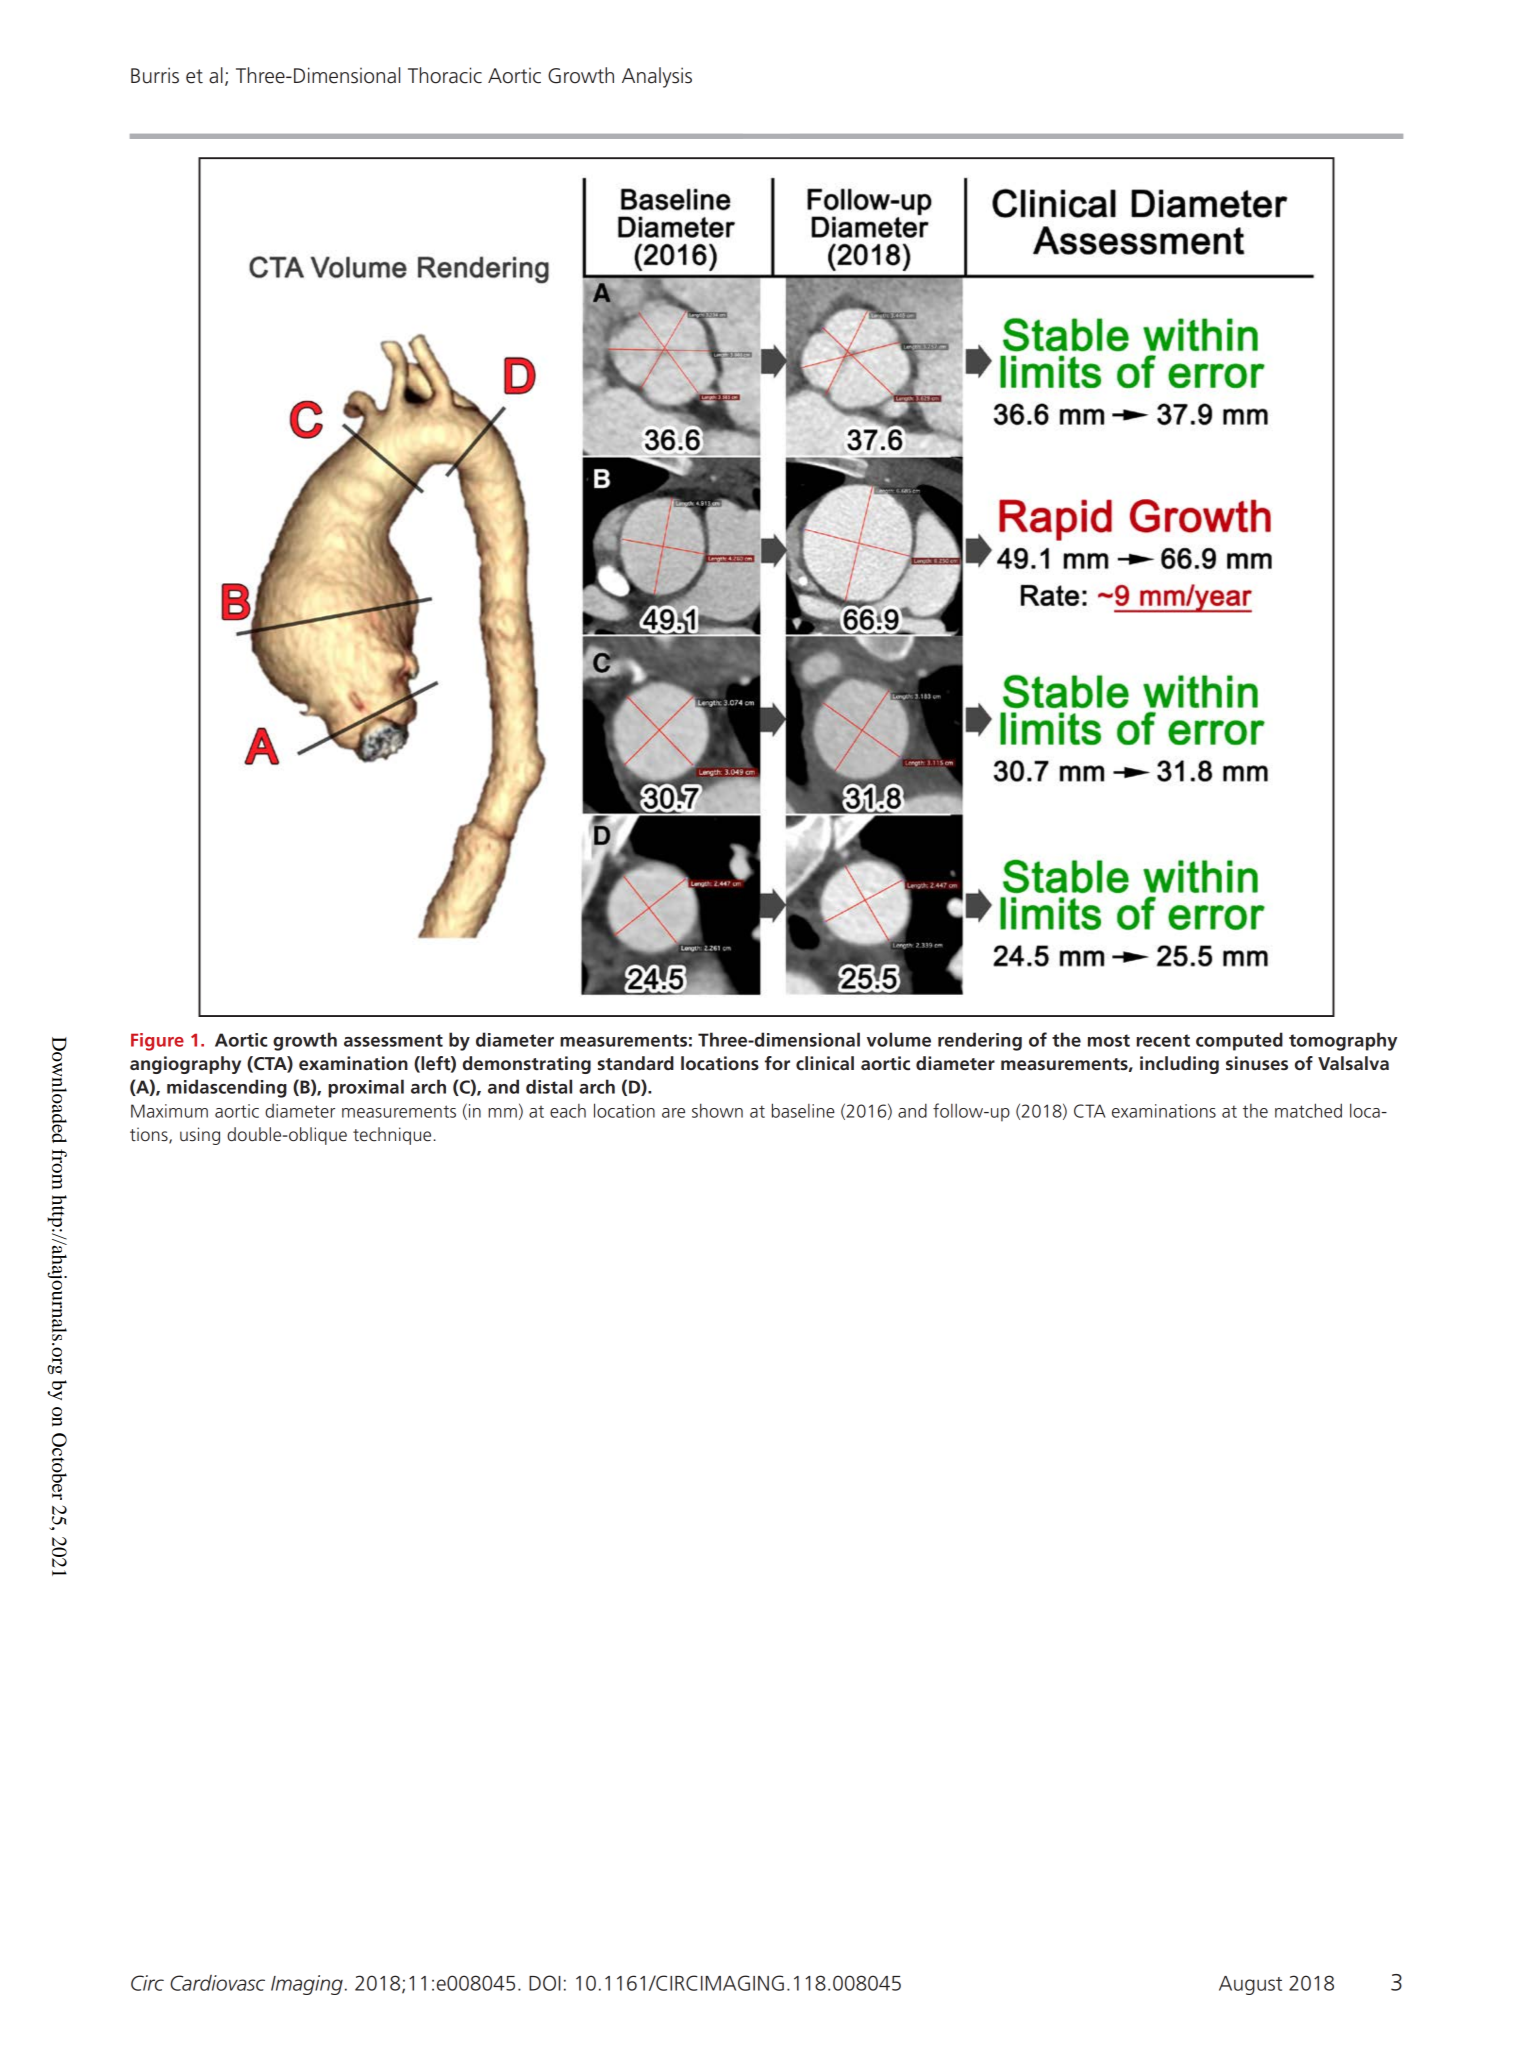 The height and width of the screenshot is (2052, 1533). What do you see at coordinates (657, 77) in the screenshot?
I see `Analysis` at bounding box center [657, 77].
